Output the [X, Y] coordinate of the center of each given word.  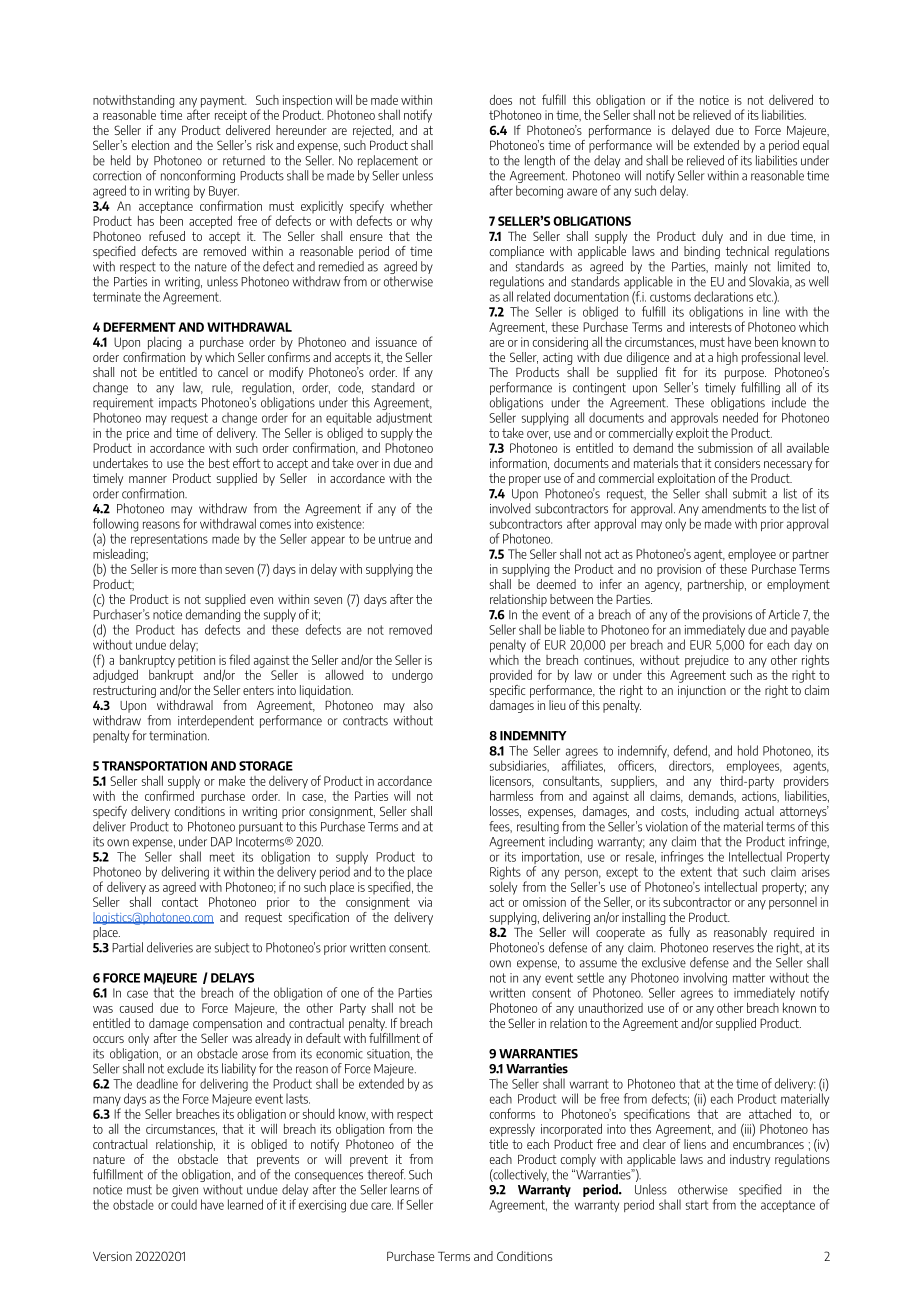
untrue [395, 539]
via [425, 902]
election [150, 145]
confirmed [169, 794]
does [501, 99]
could [184, 1204]
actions [760, 796]
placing [164, 343]
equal [815, 145]
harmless [511, 795]
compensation [227, 1024]
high [727, 358]
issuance [396, 342]
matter [749, 978]
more [184, 570]
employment [798, 585]
